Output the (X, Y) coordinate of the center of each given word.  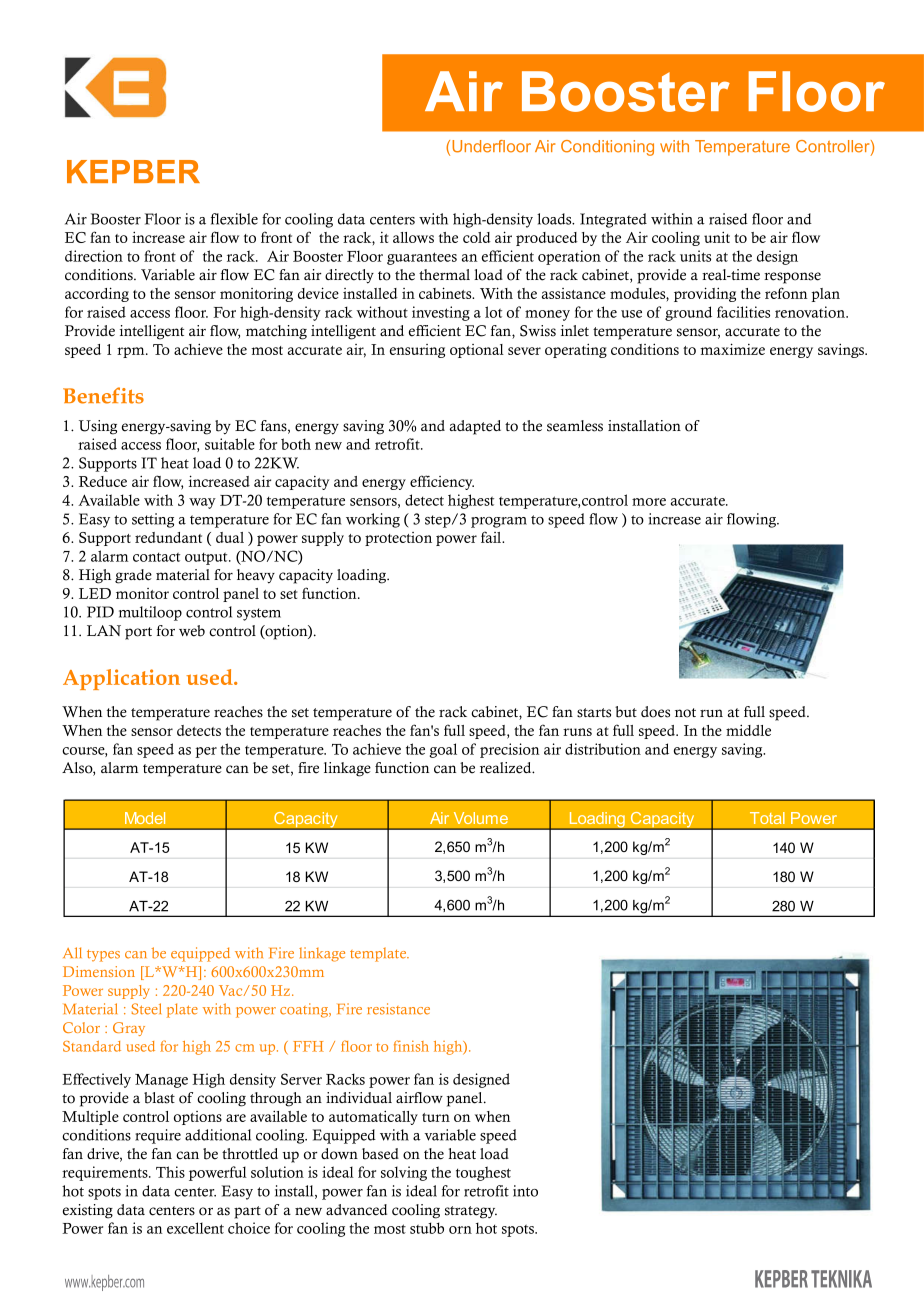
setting (153, 520)
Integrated (613, 220)
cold (477, 237)
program (499, 522)
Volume (481, 818)
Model (145, 818)
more (649, 502)
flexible (234, 219)
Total (767, 818)
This (170, 1172)
